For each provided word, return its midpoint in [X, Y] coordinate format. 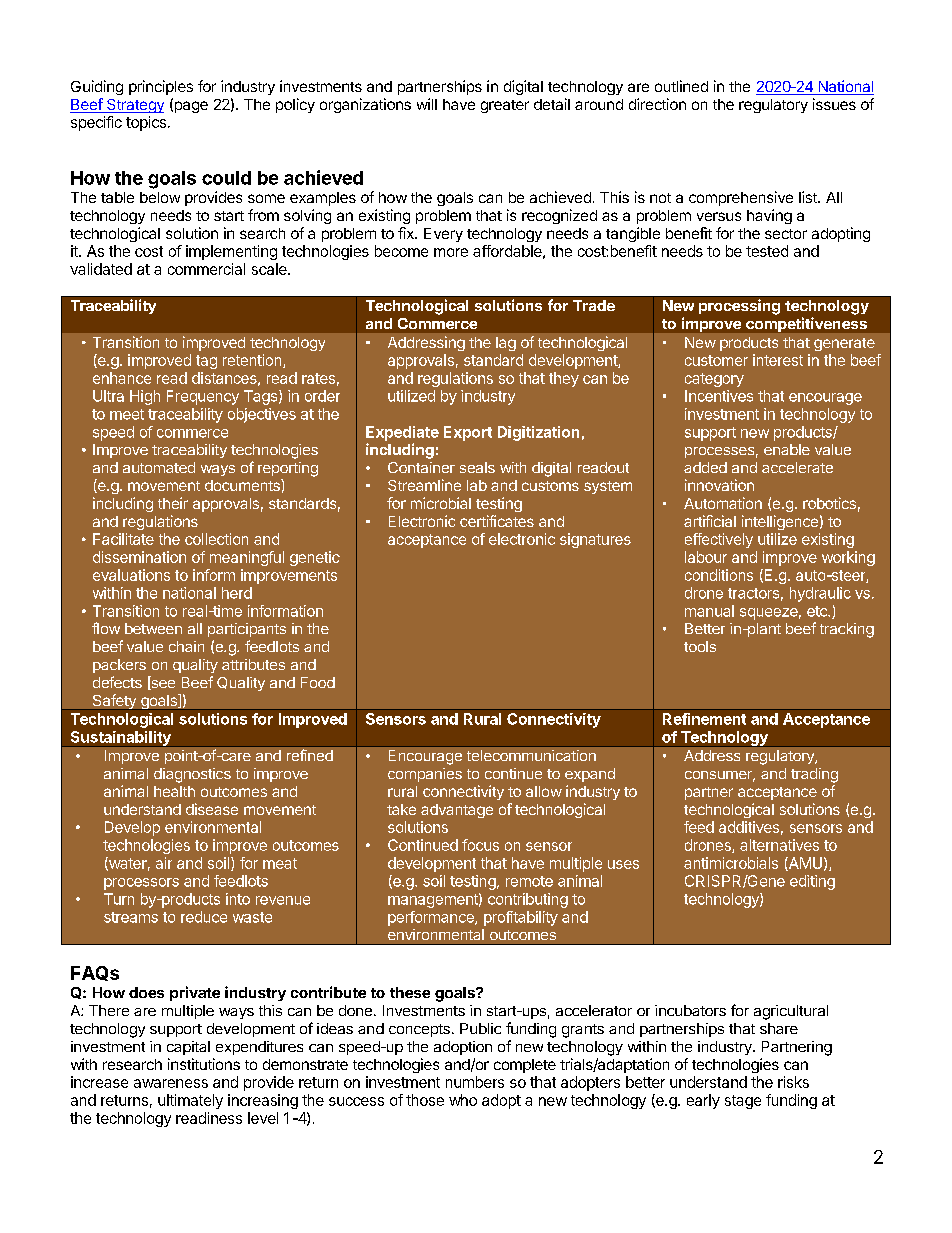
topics [146, 123]
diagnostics [192, 775]
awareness [171, 1083]
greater [505, 106]
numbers [475, 1082]
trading [814, 775]
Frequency [203, 397]
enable [787, 449]
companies [425, 775]
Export [468, 433]
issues [834, 104]
